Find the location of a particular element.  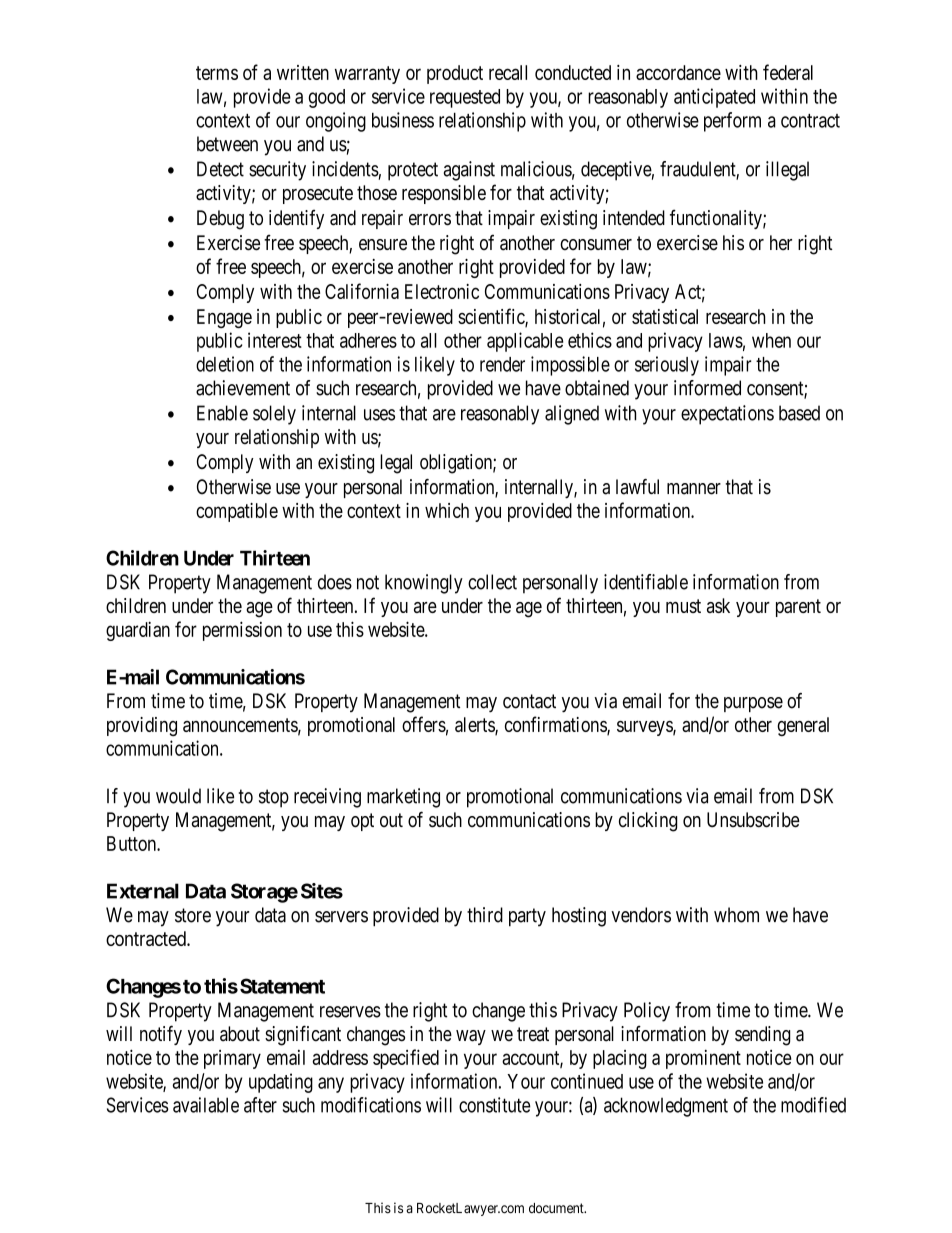

requested is located at coordinates (465, 98).
